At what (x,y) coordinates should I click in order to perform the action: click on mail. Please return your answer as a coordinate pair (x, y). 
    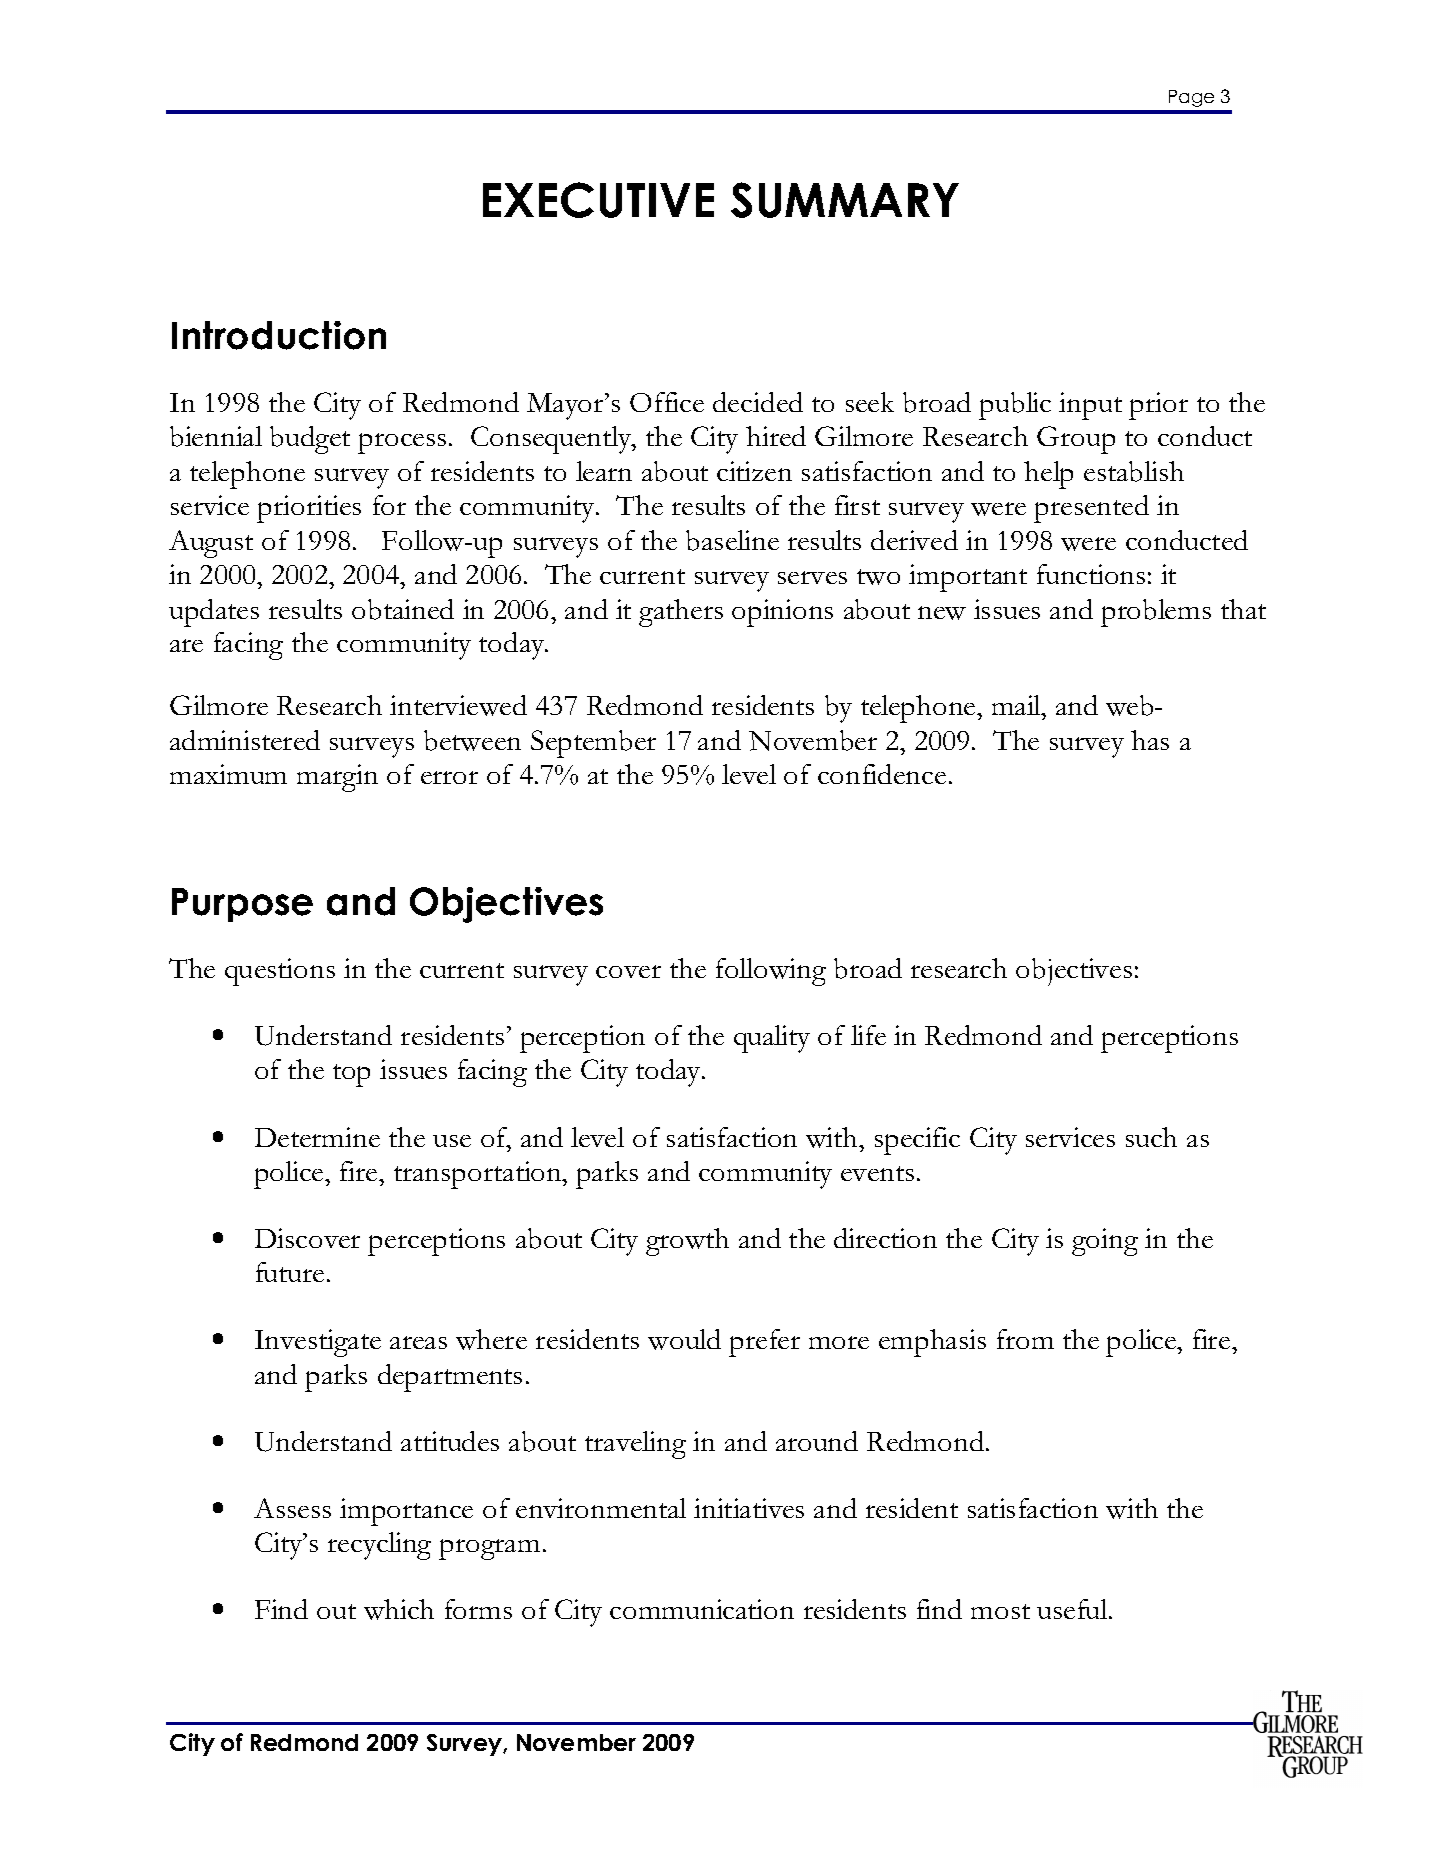
    Looking at the image, I should click on (1017, 705).
